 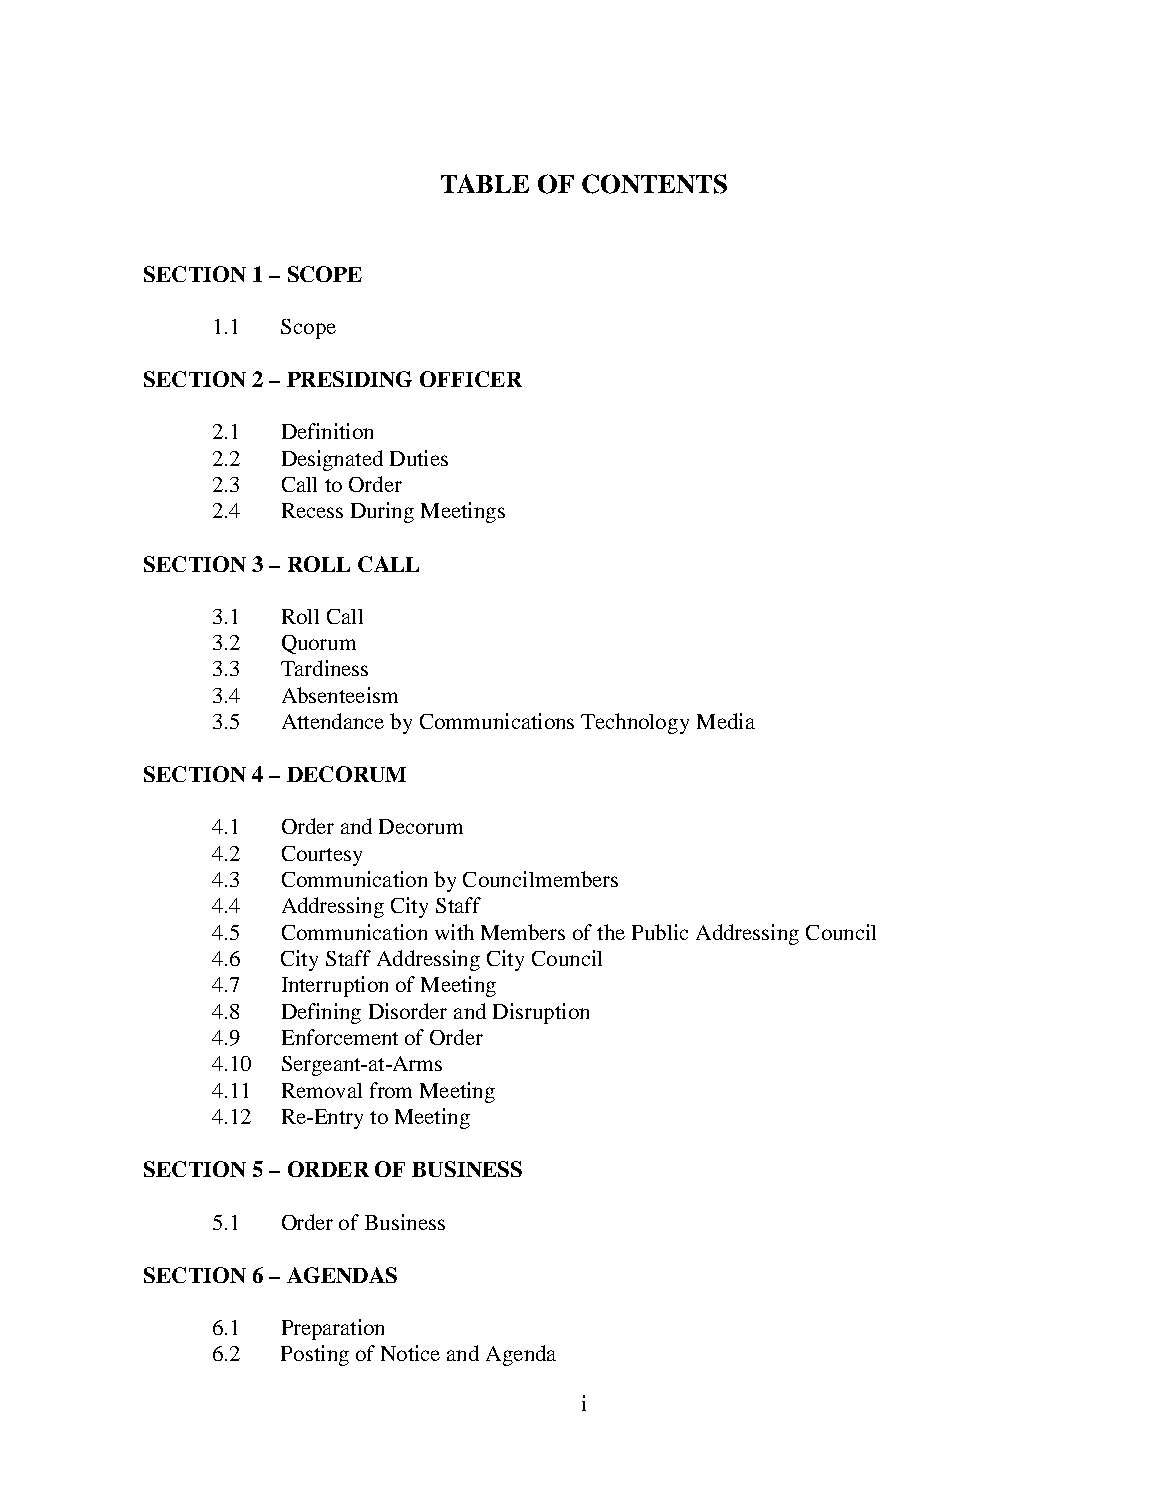 I want to click on Enforcement, so click(x=340, y=1037).
